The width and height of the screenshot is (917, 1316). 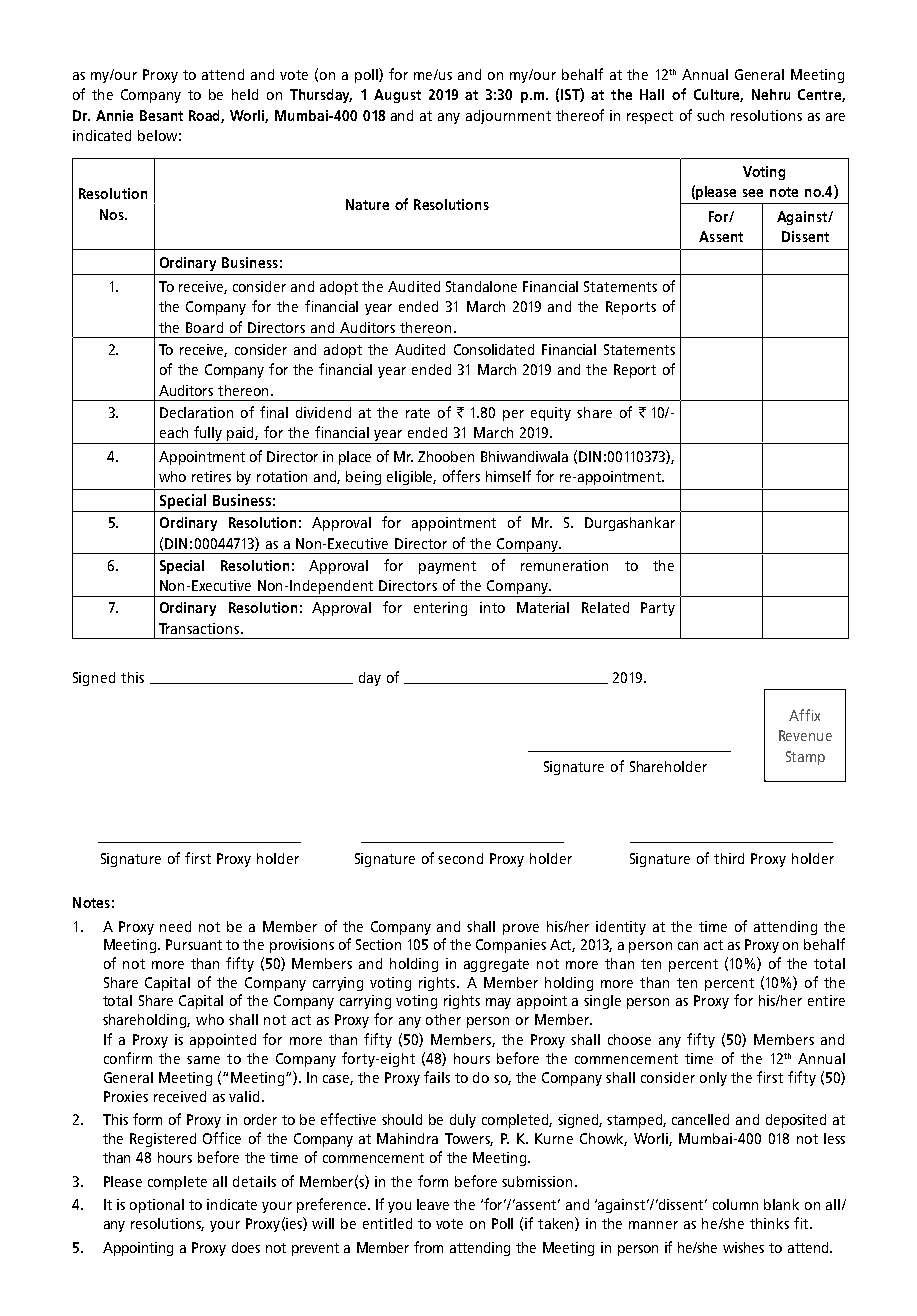 I want to click on adjournment, so click(x=508, y=117).
